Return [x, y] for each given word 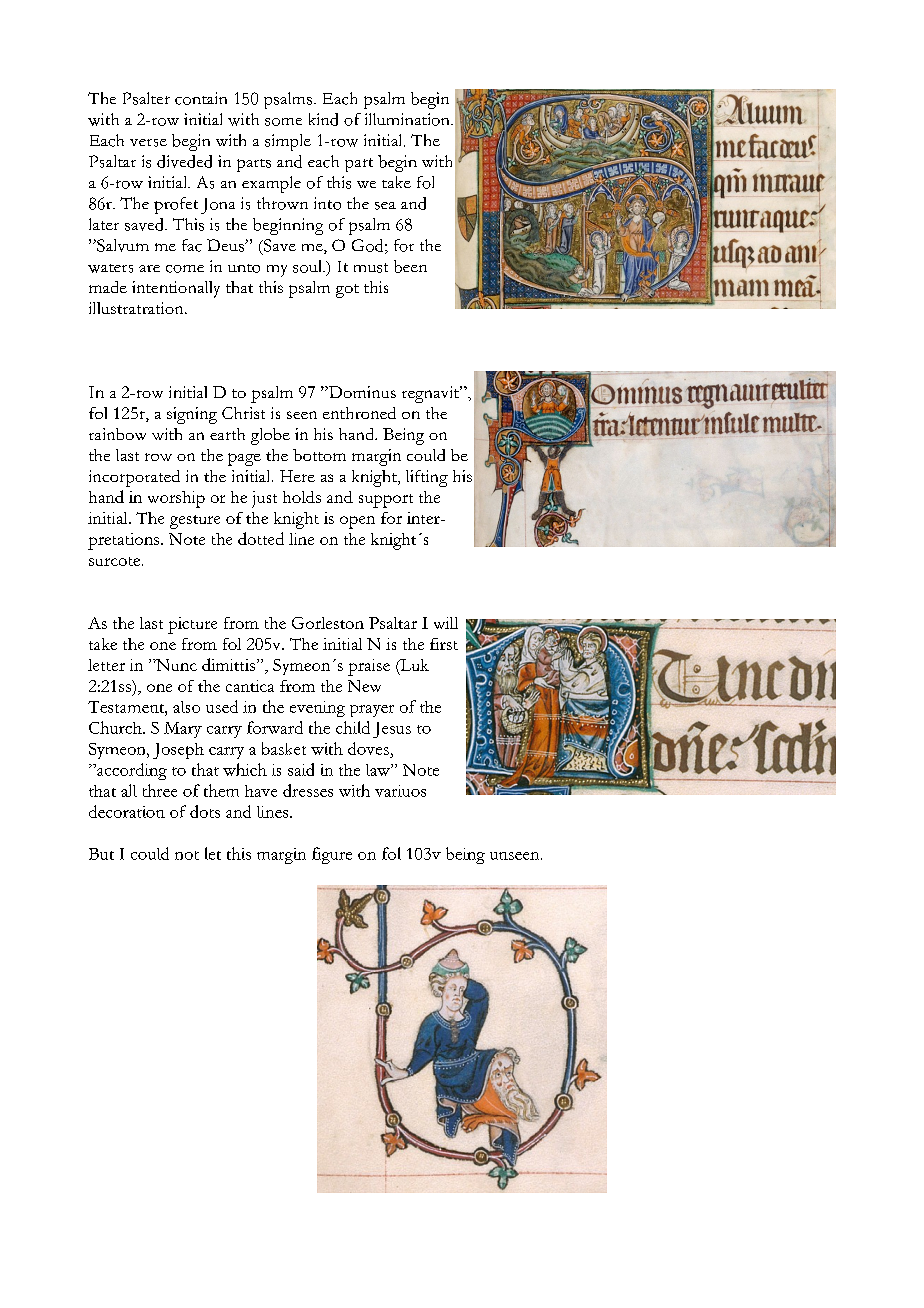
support [386, 501]
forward [275, 727]
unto [244, 268]
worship [176, 499]
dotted [261, 538]
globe [270, 436]
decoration [127, 811]
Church [116, 727]
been [410, 266]
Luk [413, 666]
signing [192, 415]
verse [148, 143]
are [149, 268]
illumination [408, 119]
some [283, 122]
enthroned [359, 413]
